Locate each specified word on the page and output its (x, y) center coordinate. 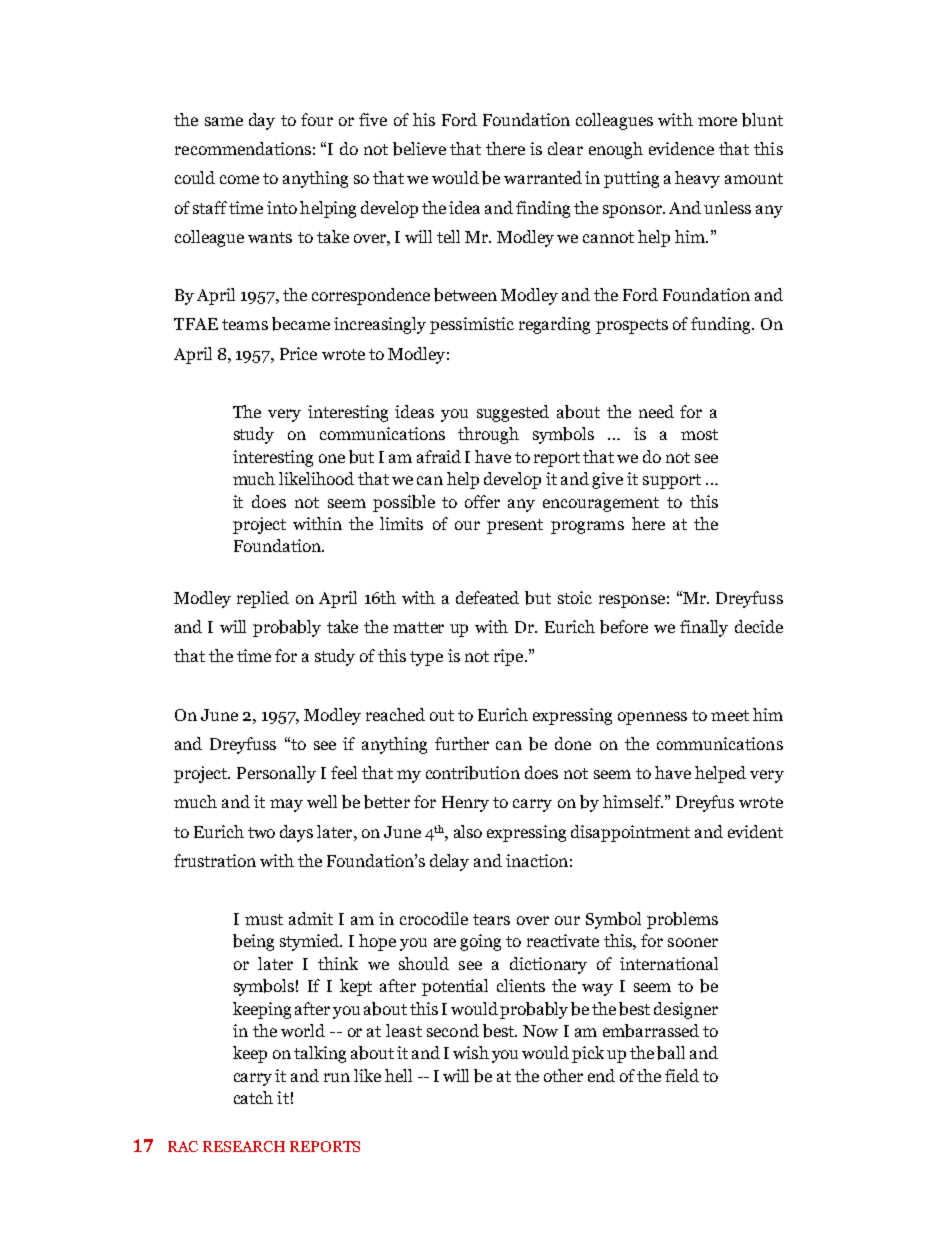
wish (471, 1052)
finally (704, 628)
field (682, 1075)
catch (253, 1097)
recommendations (243, 148)
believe (419, 149)
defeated (487, 597)
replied (263, 599)
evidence (681, 148)
